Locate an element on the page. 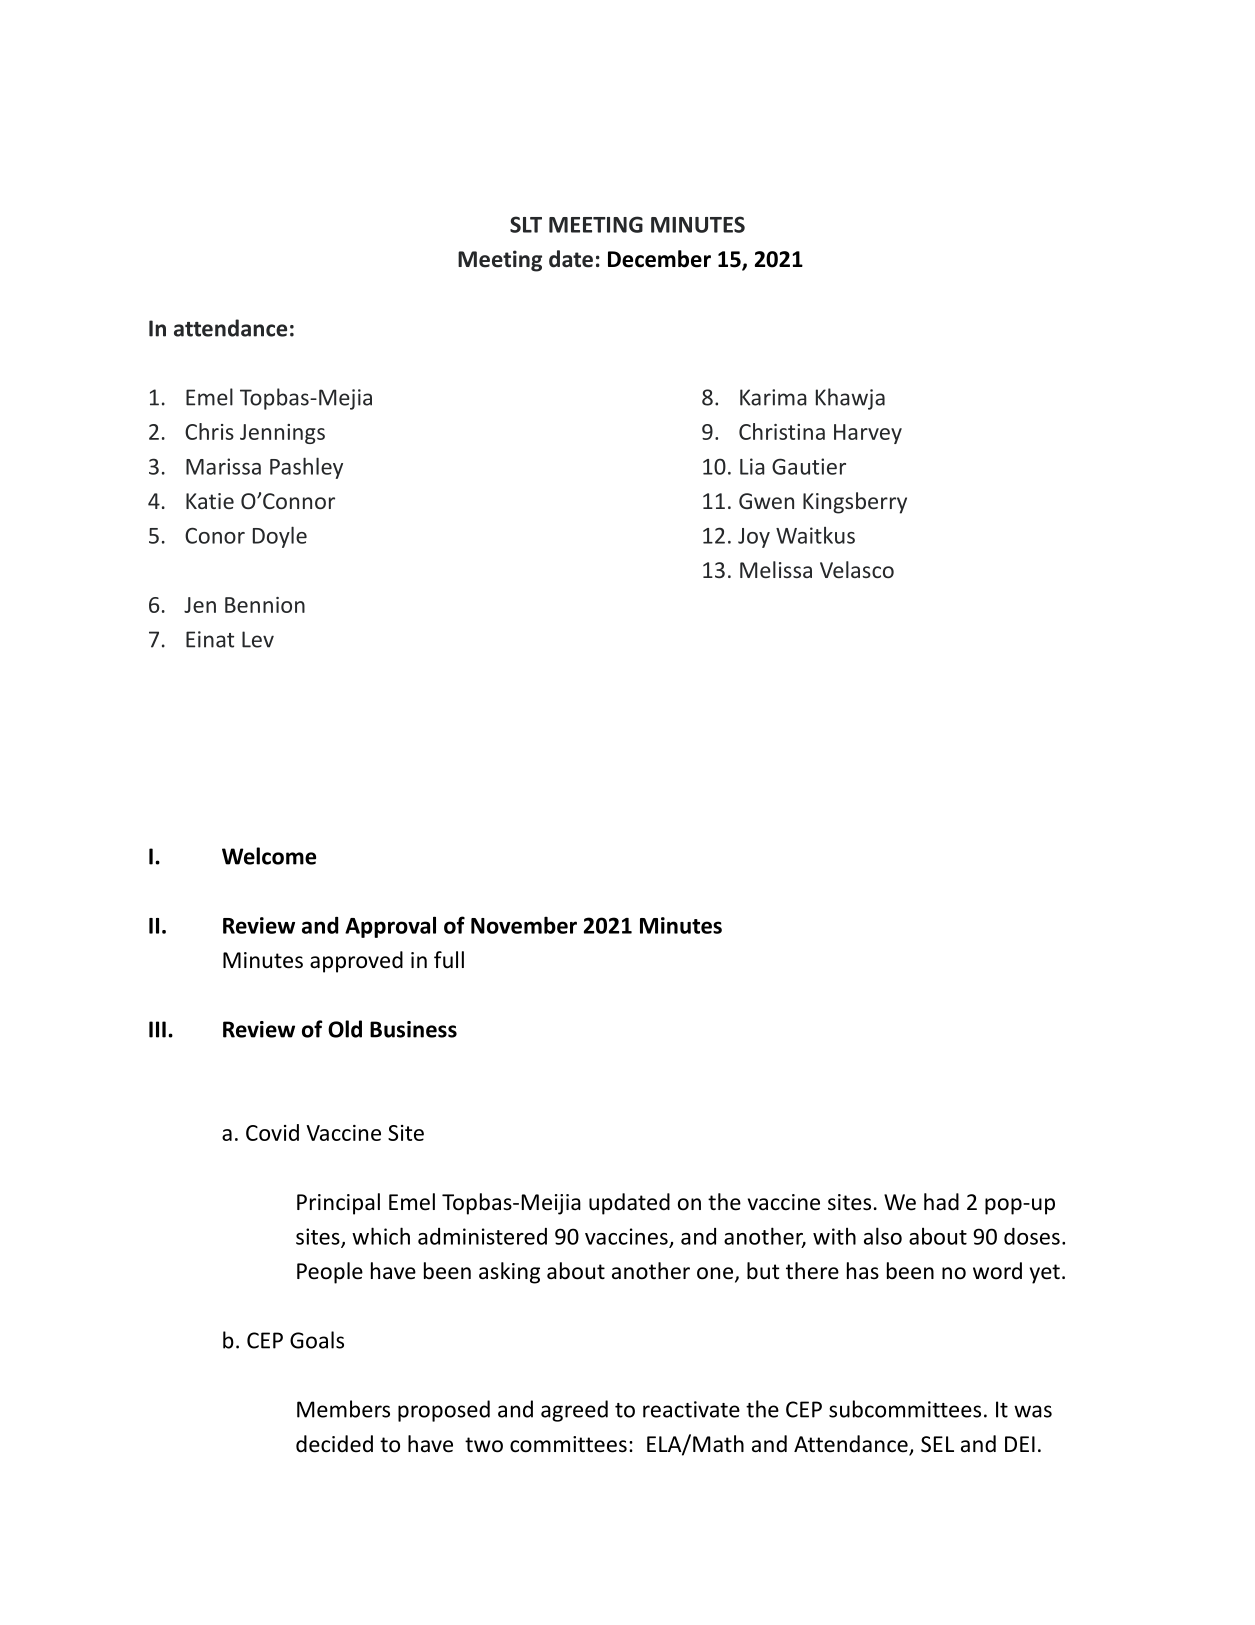 This page has height=1625, width=1255. Members is located at coordinates (343, 1409).
